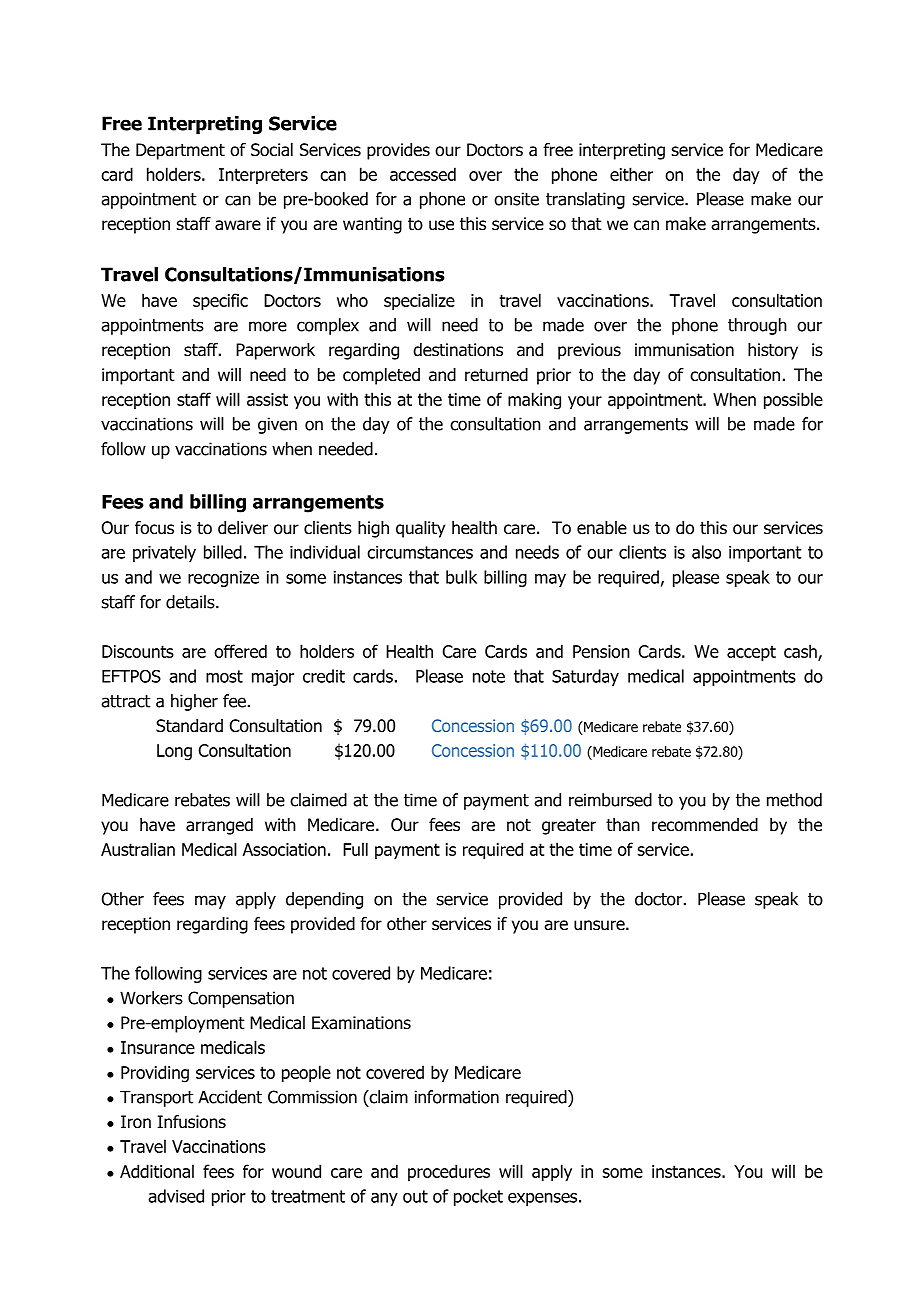 The height and width of the screenshot is (1308, 924). What do you see at coordinates (180, 151) in the screenshot?
I see `Department` at bounding box center [180, 151].
